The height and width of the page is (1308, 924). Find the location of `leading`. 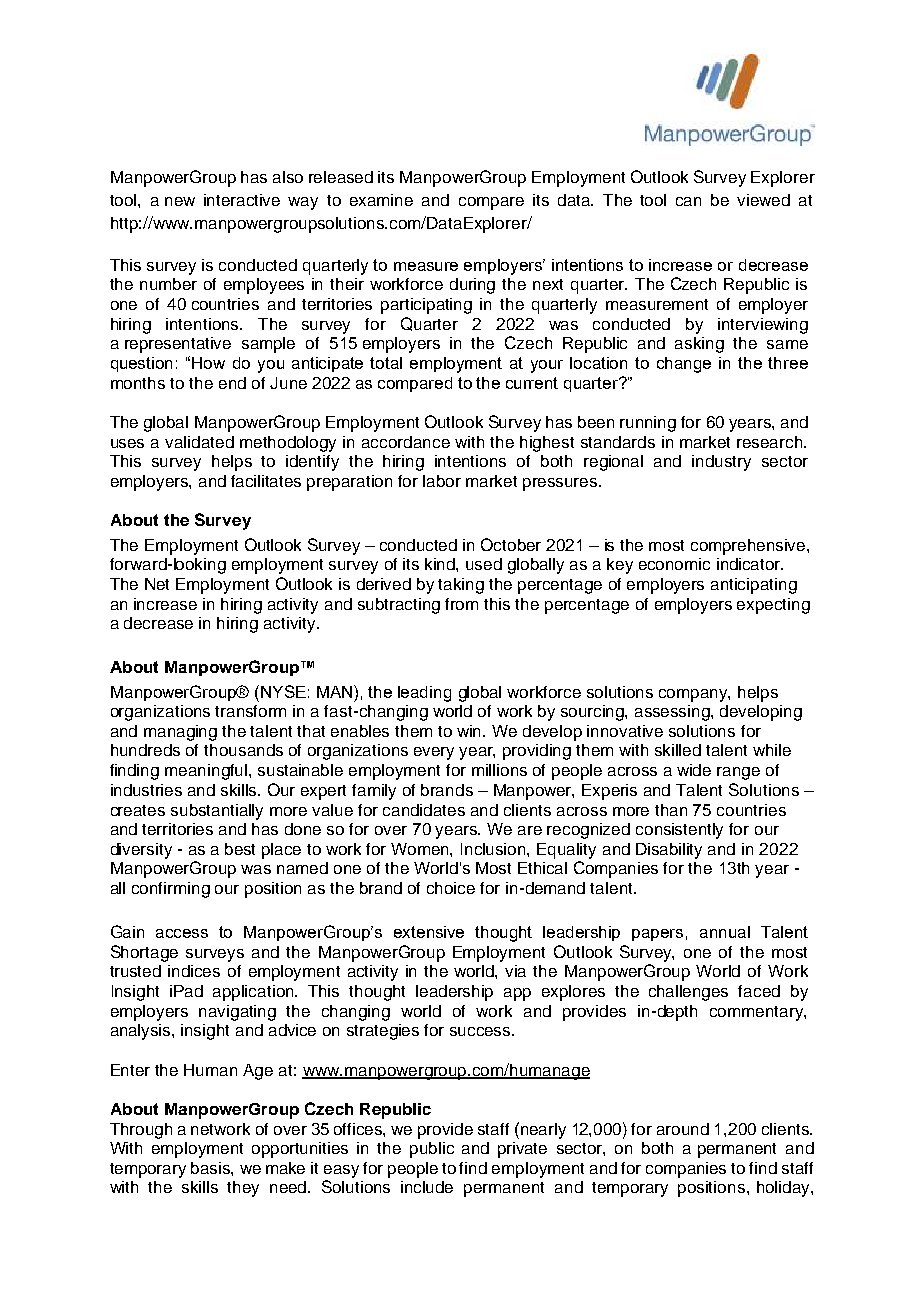

leading is located at coordinates (424, 694).
